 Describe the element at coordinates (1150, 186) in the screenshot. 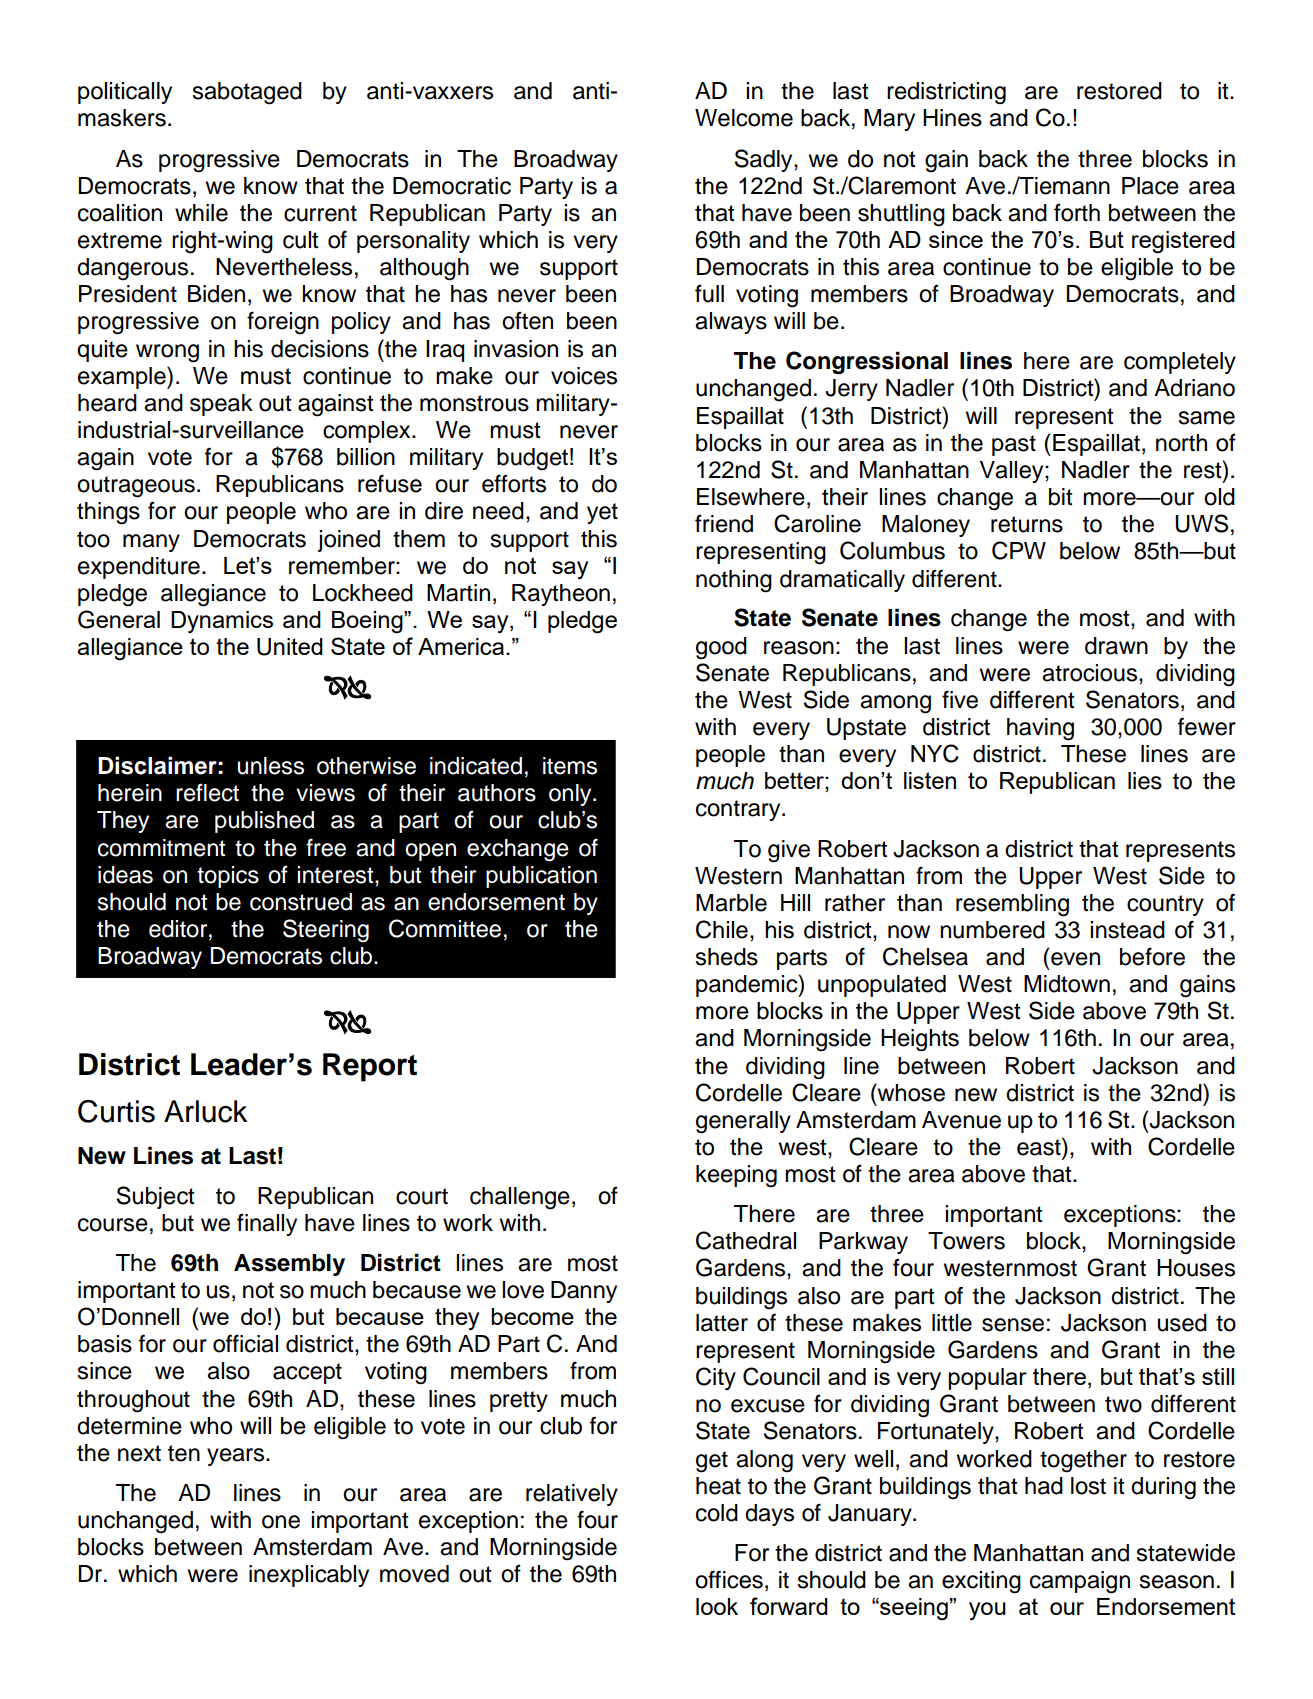

I see `Place` at that location.
